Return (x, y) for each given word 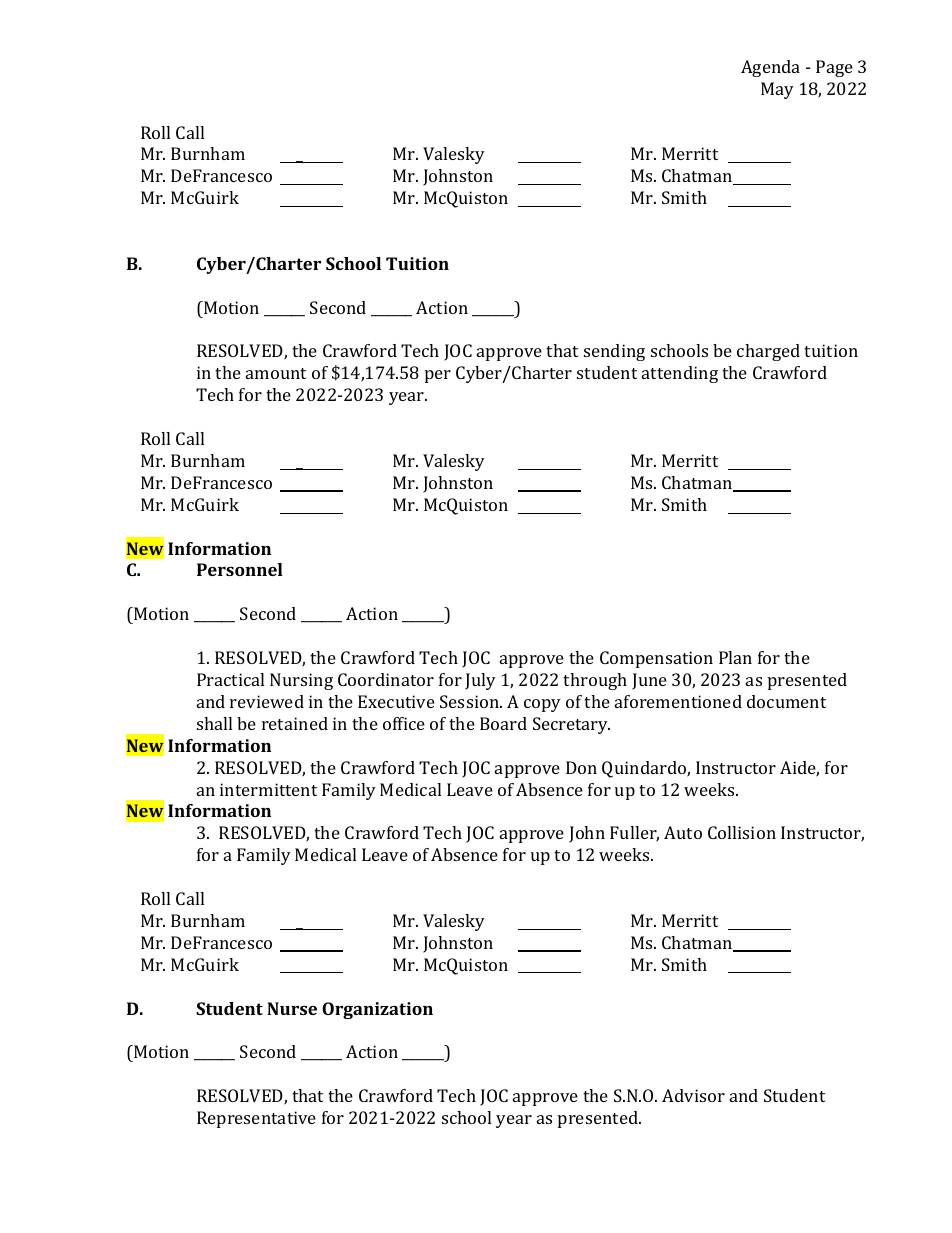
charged (768, 352)
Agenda (770, 68)
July (480, 681)
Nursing (301, 681)
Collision (742, 832)
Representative (256, 1119)
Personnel (240, 569)
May (777, 90)
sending (614, 352)
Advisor (693, 1095)
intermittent (268, 789)
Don (581, 767)
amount (276, 373)
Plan (735, 657)
